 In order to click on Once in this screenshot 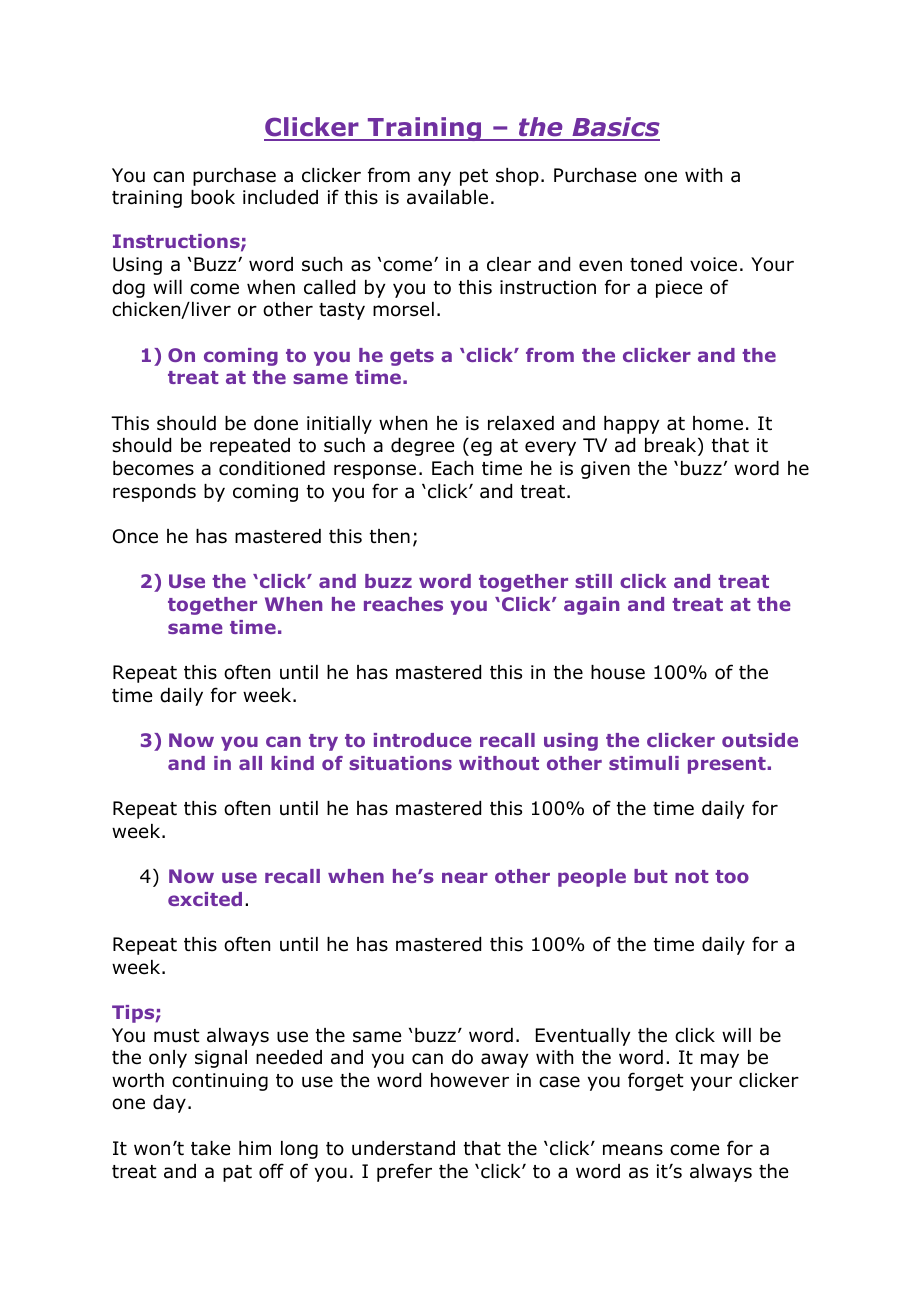, I will do `click(135, 536)`.
